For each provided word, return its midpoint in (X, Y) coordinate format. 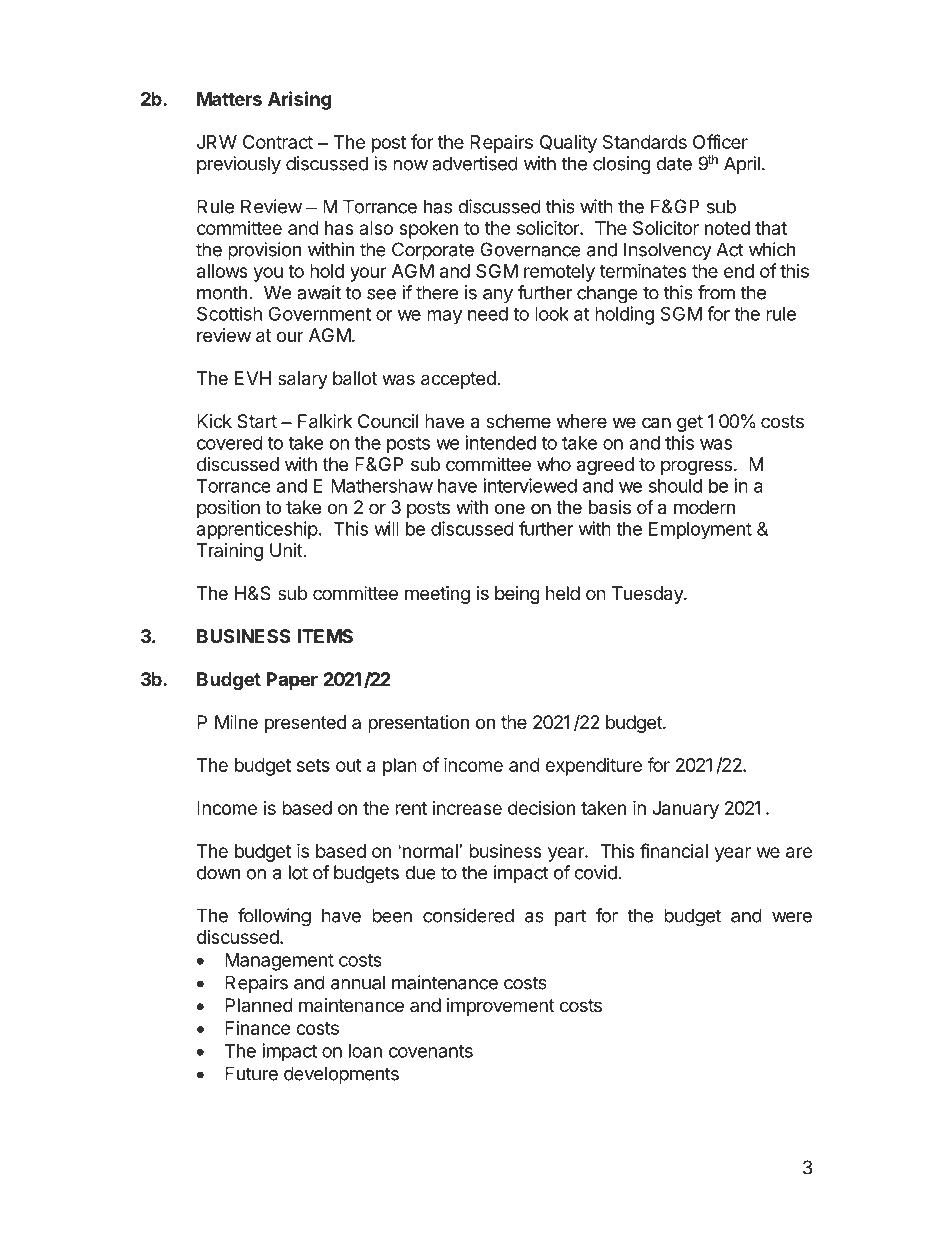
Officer (720, 141)
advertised (475, 163)
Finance (257, 1028)
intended (500, 442)
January (685, 810)
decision (541, 808)
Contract (278, 142)
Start (257, 421)
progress (696, 467)
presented (305, 724)
